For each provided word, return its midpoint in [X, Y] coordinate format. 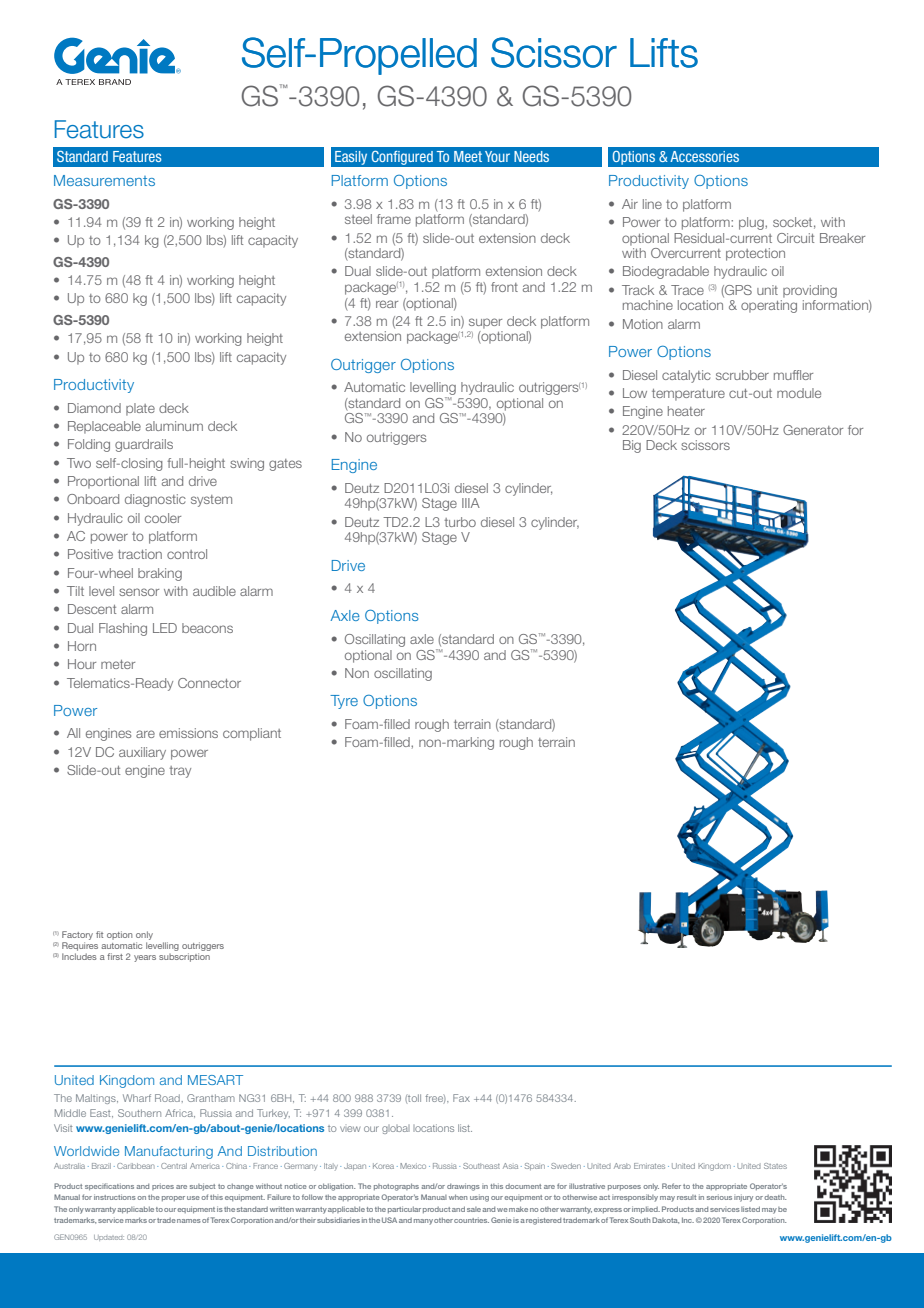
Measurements [104, 180]
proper [173, 1198]
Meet [468, 156]
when [458, 1197]
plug [752, 223]
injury [743, 1198]
